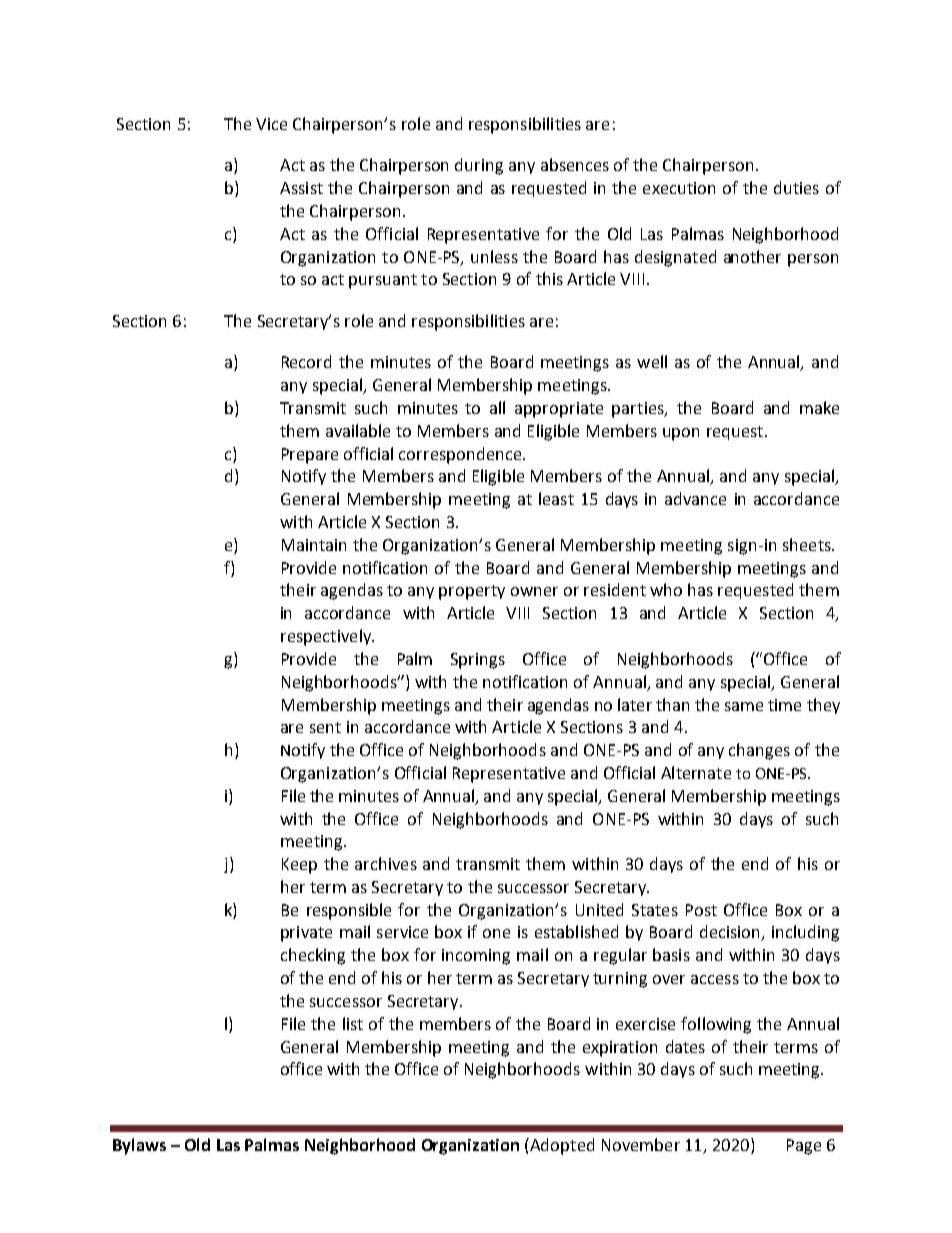  I want to click on duties, so click(796, 187).
